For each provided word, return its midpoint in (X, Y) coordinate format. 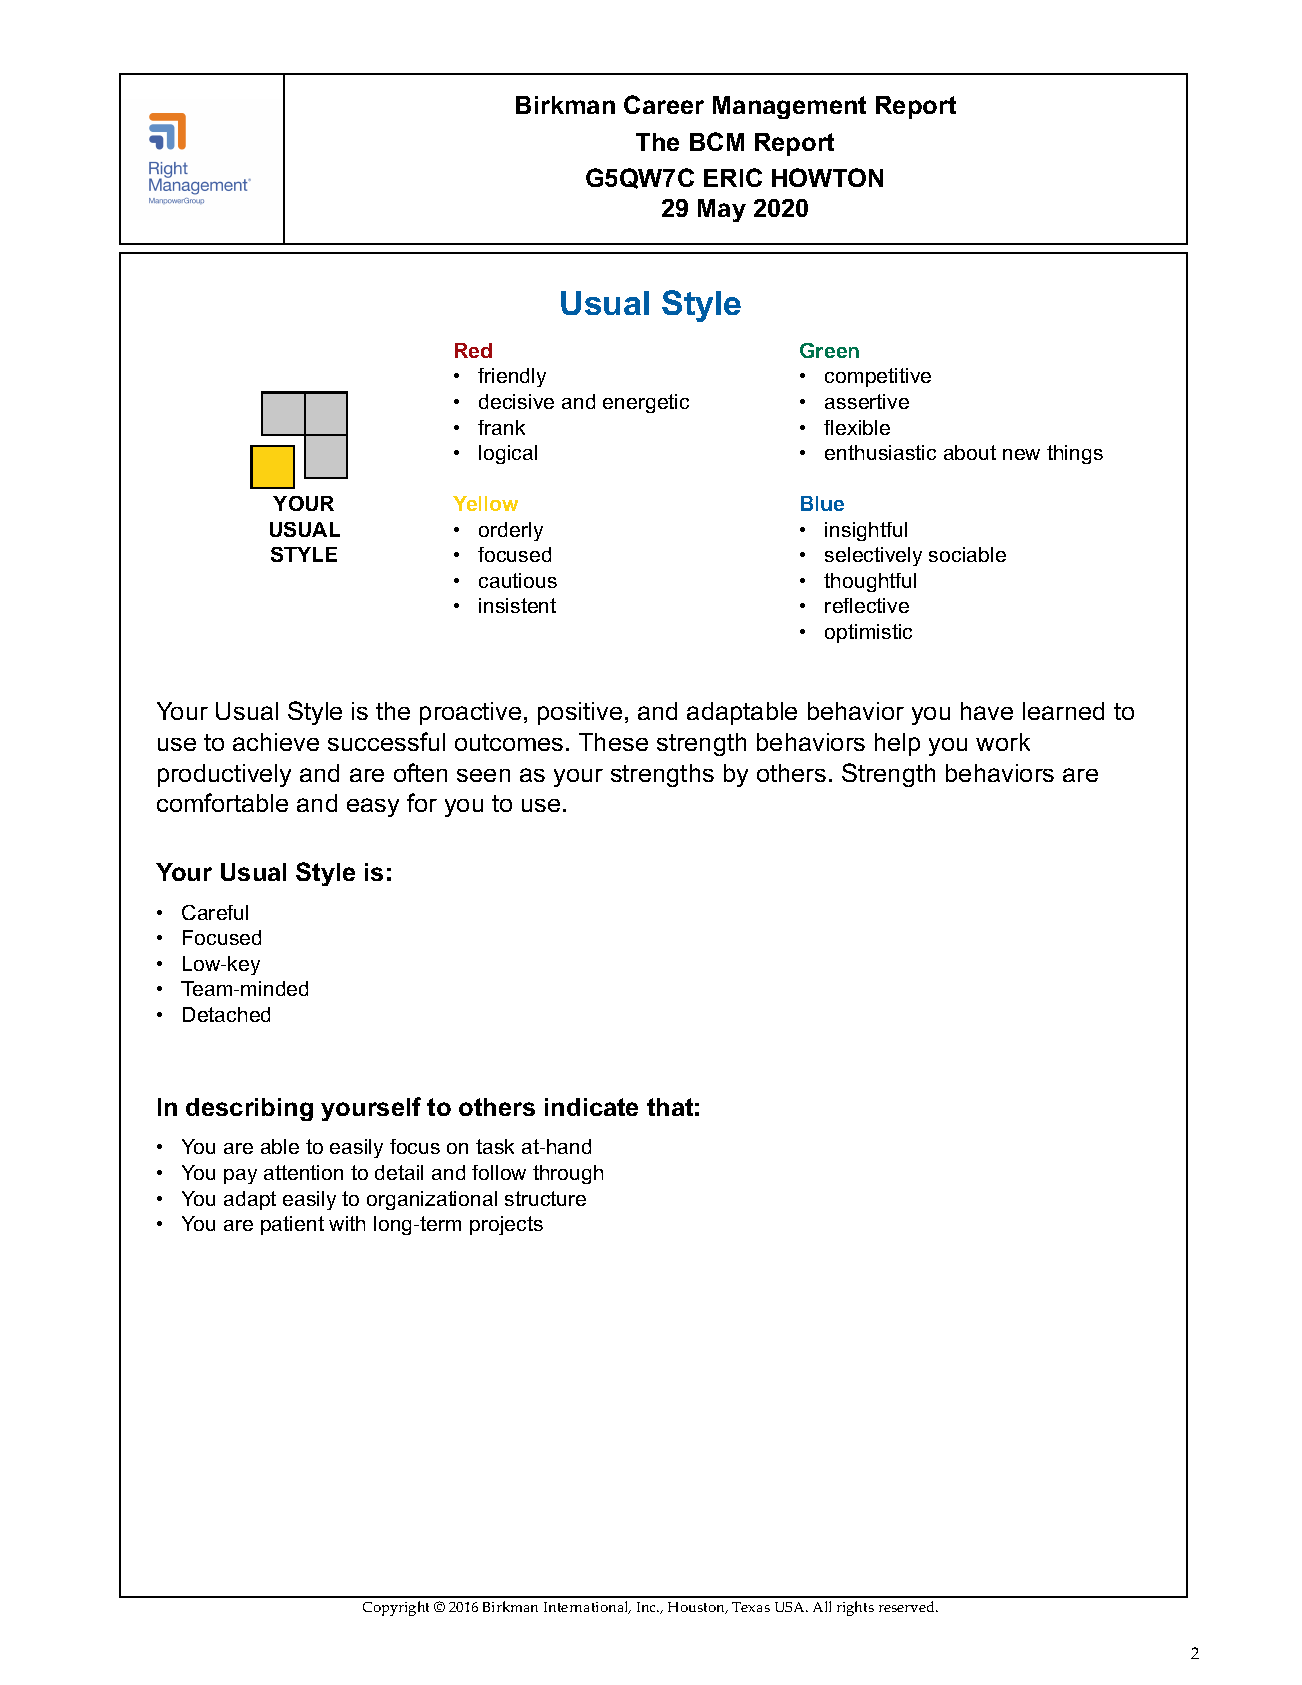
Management (789, 107)
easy (373, 807)
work (1003, 742)
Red (473, 350)
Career (664, 104)
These (613, 742)
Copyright (396, 1608)
